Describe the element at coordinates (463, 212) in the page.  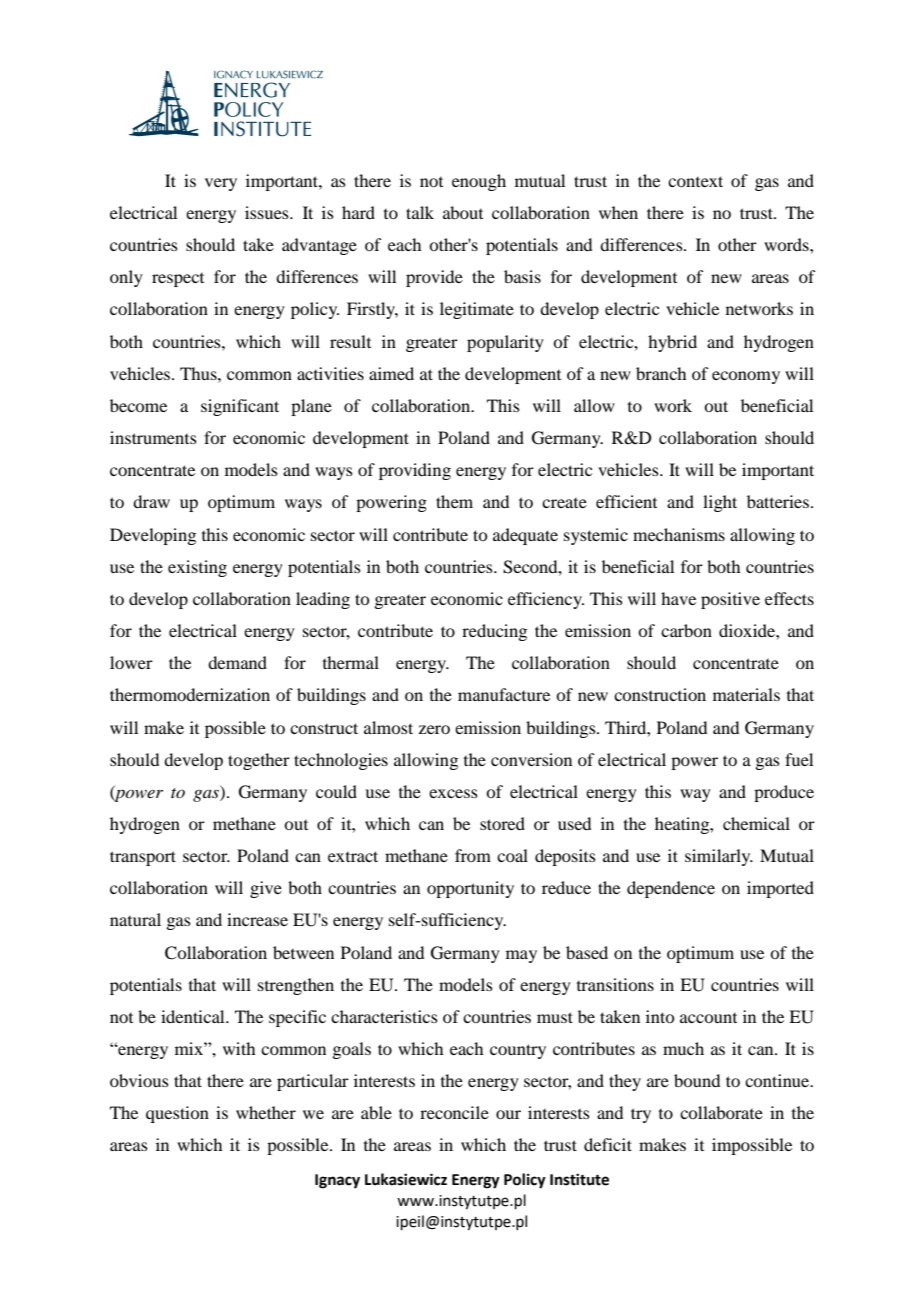
I see `about` at that location.
